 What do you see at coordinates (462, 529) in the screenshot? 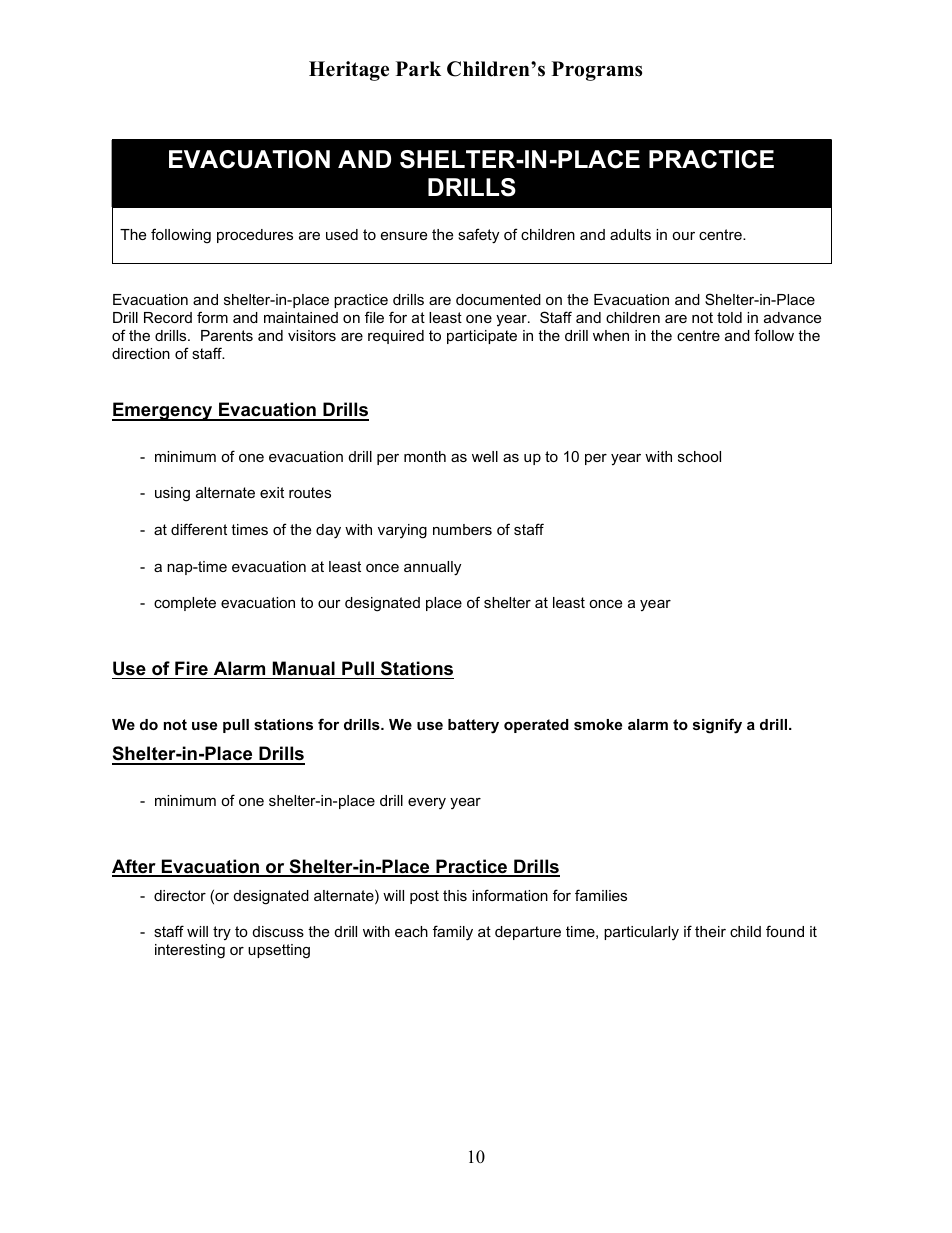
I see `numbers` at bounding box center [462, 529].
